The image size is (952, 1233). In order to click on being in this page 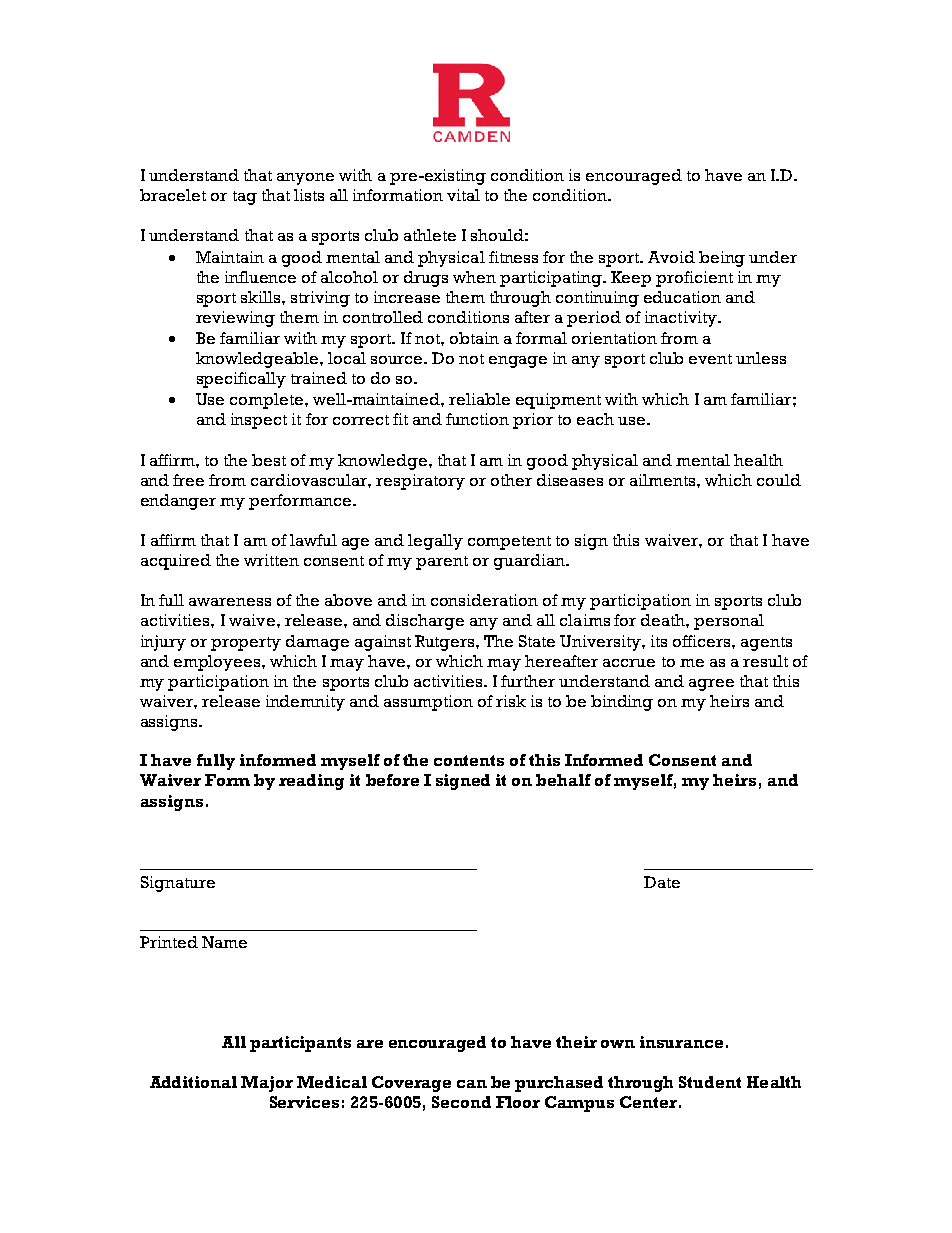, I will do `click(722, 259)`.
